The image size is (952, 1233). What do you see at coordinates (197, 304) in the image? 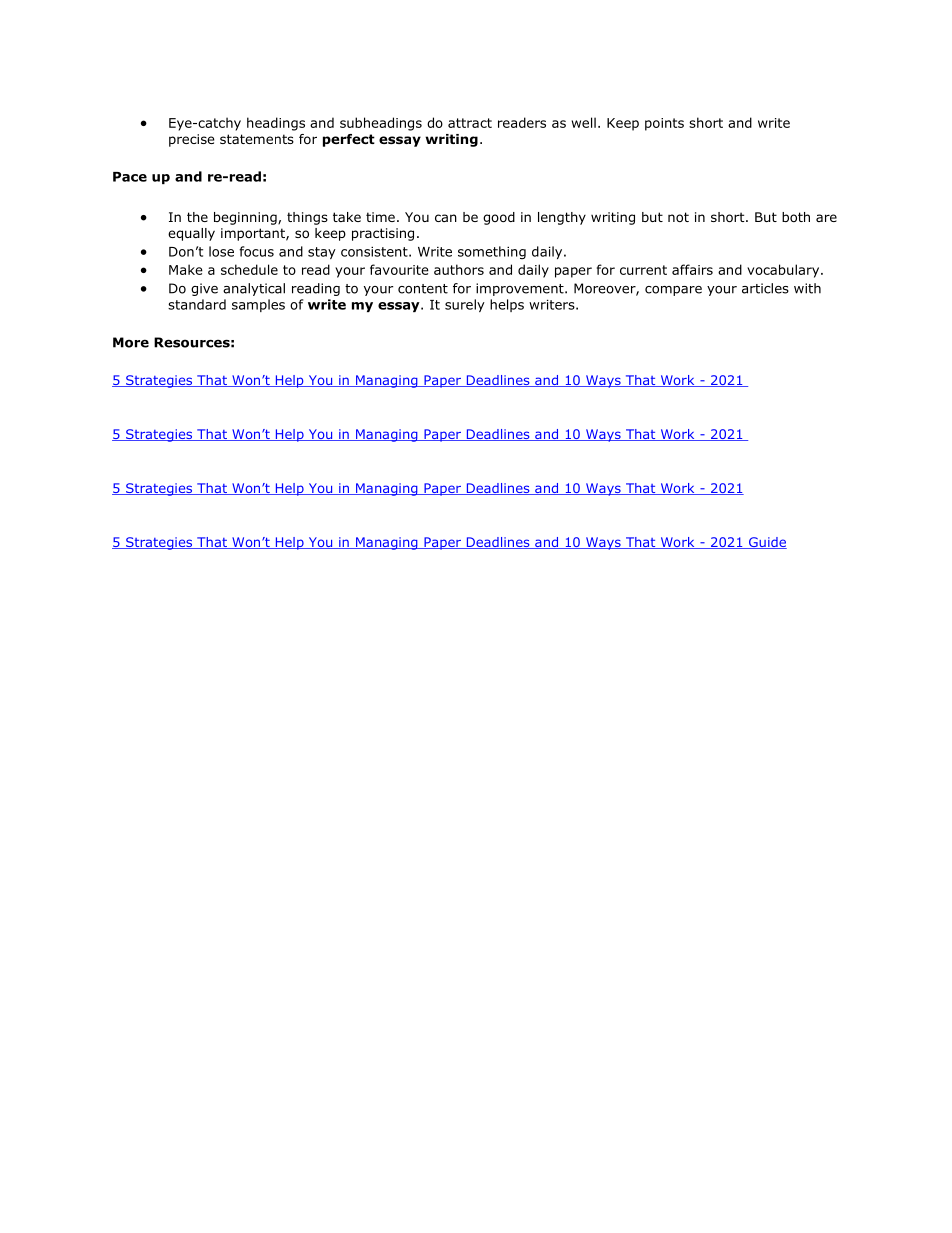
I see `standard` at bounding box center [197, 304].
